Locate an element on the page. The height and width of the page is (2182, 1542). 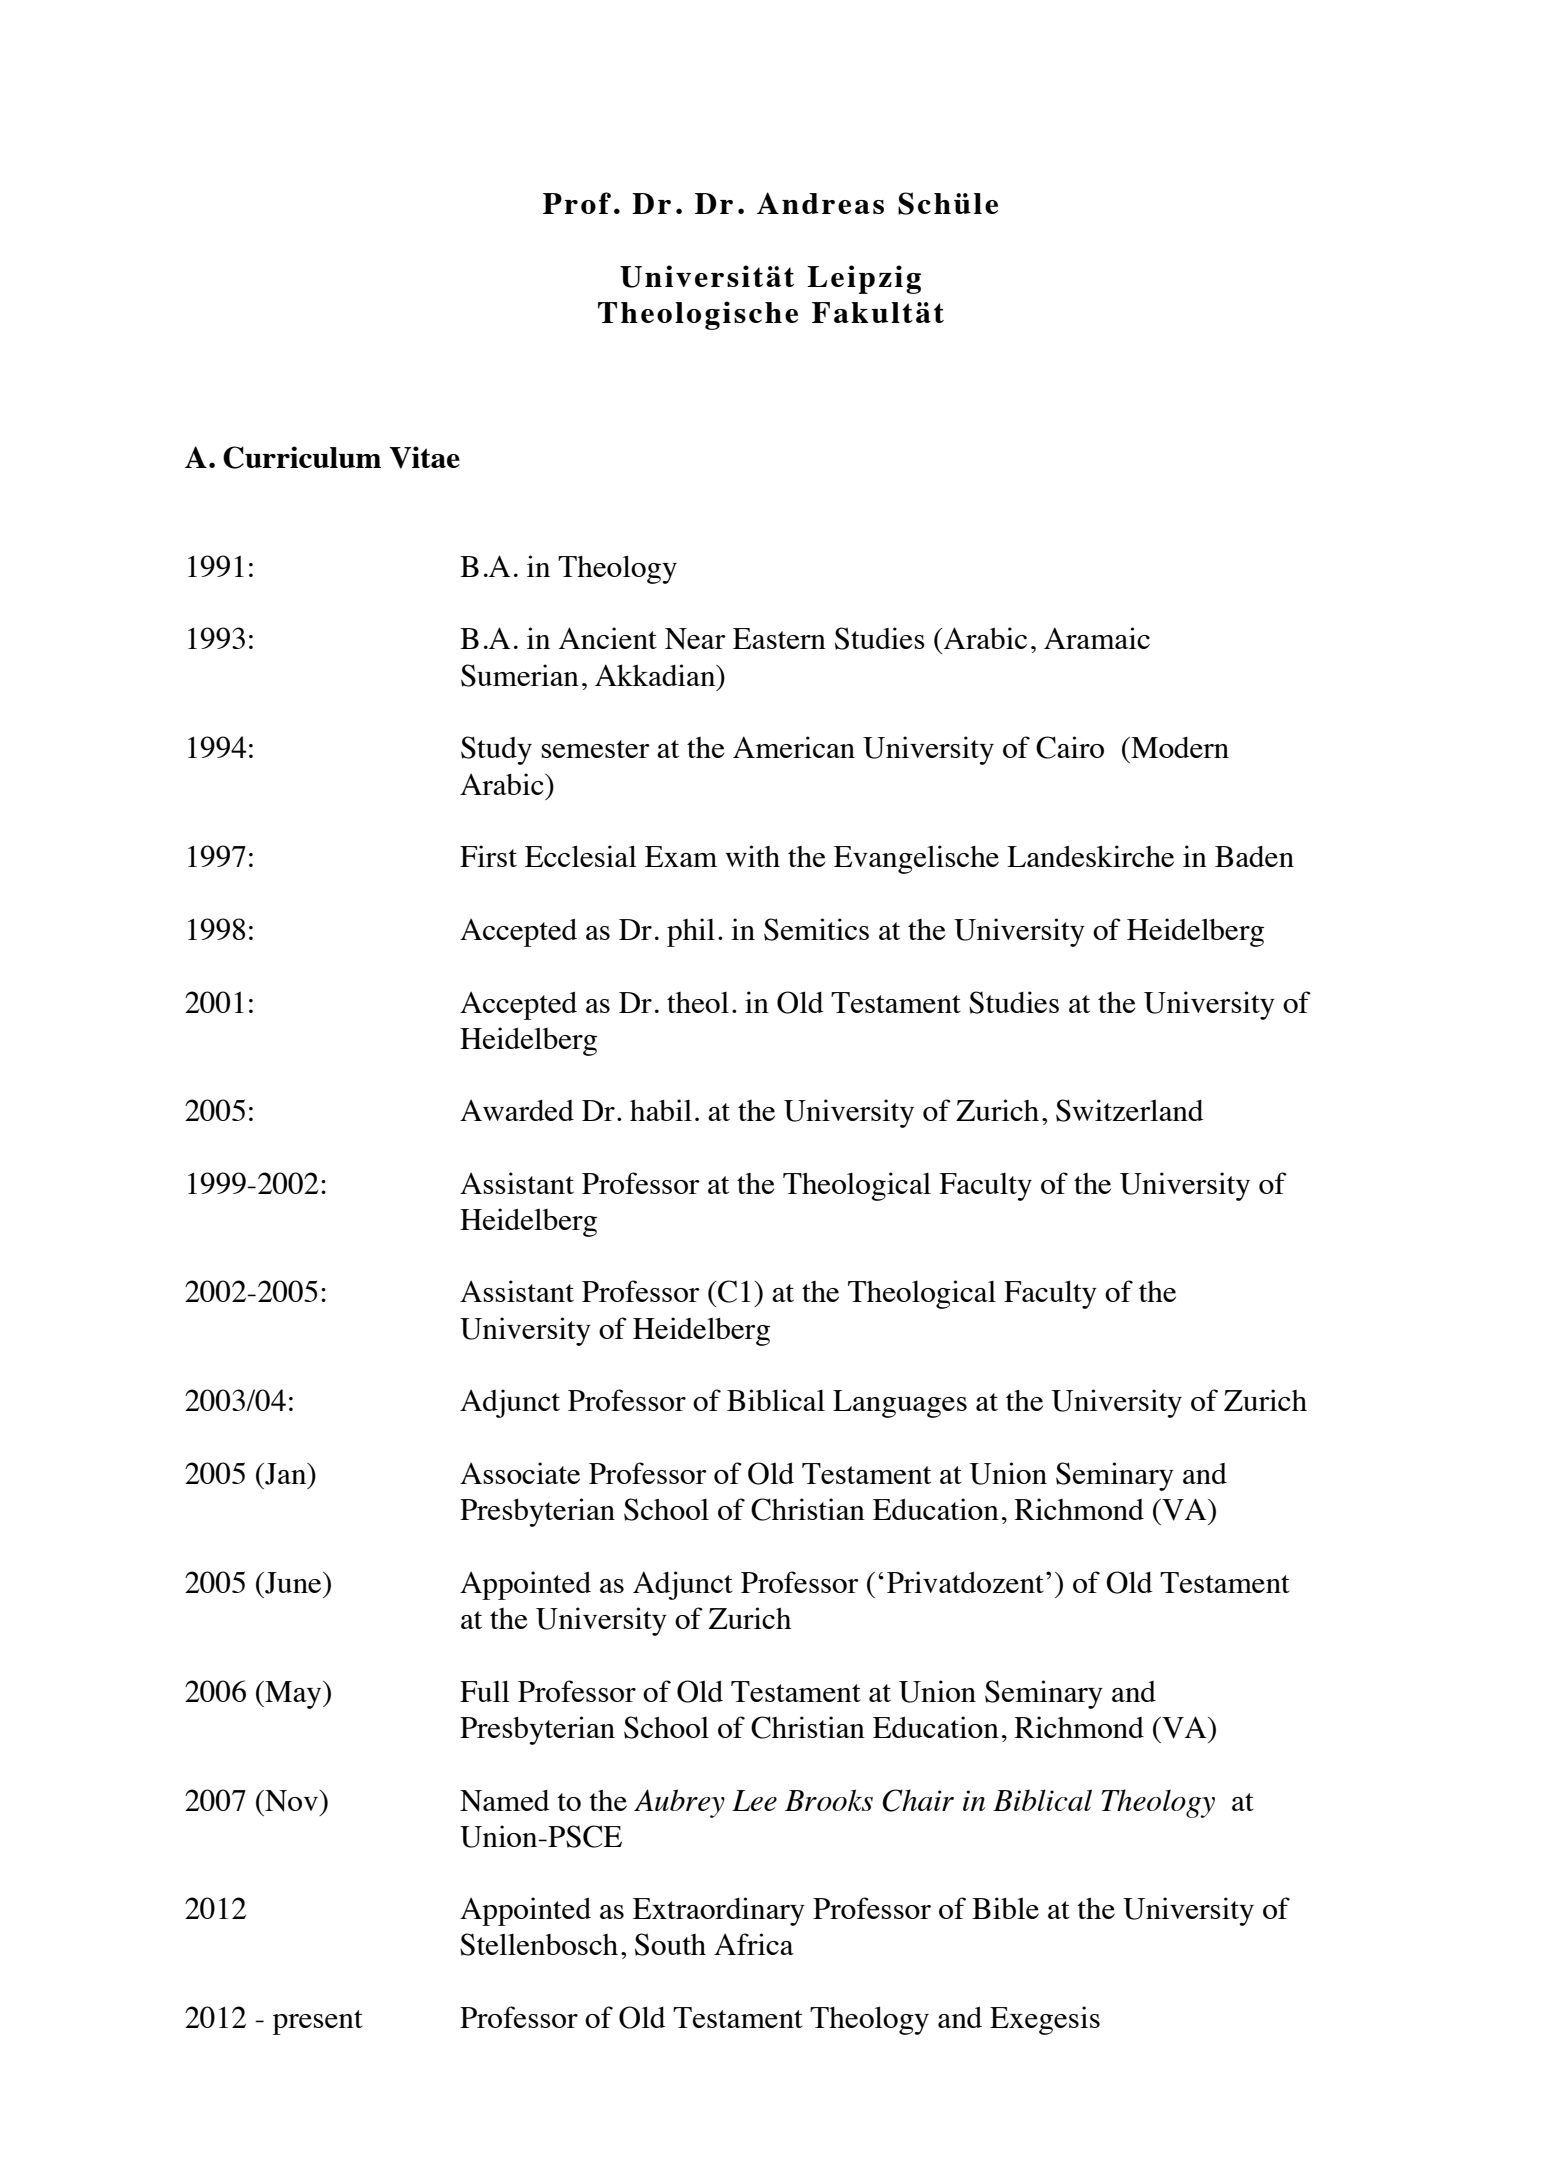
present is located at coordinates (318, 2022).
